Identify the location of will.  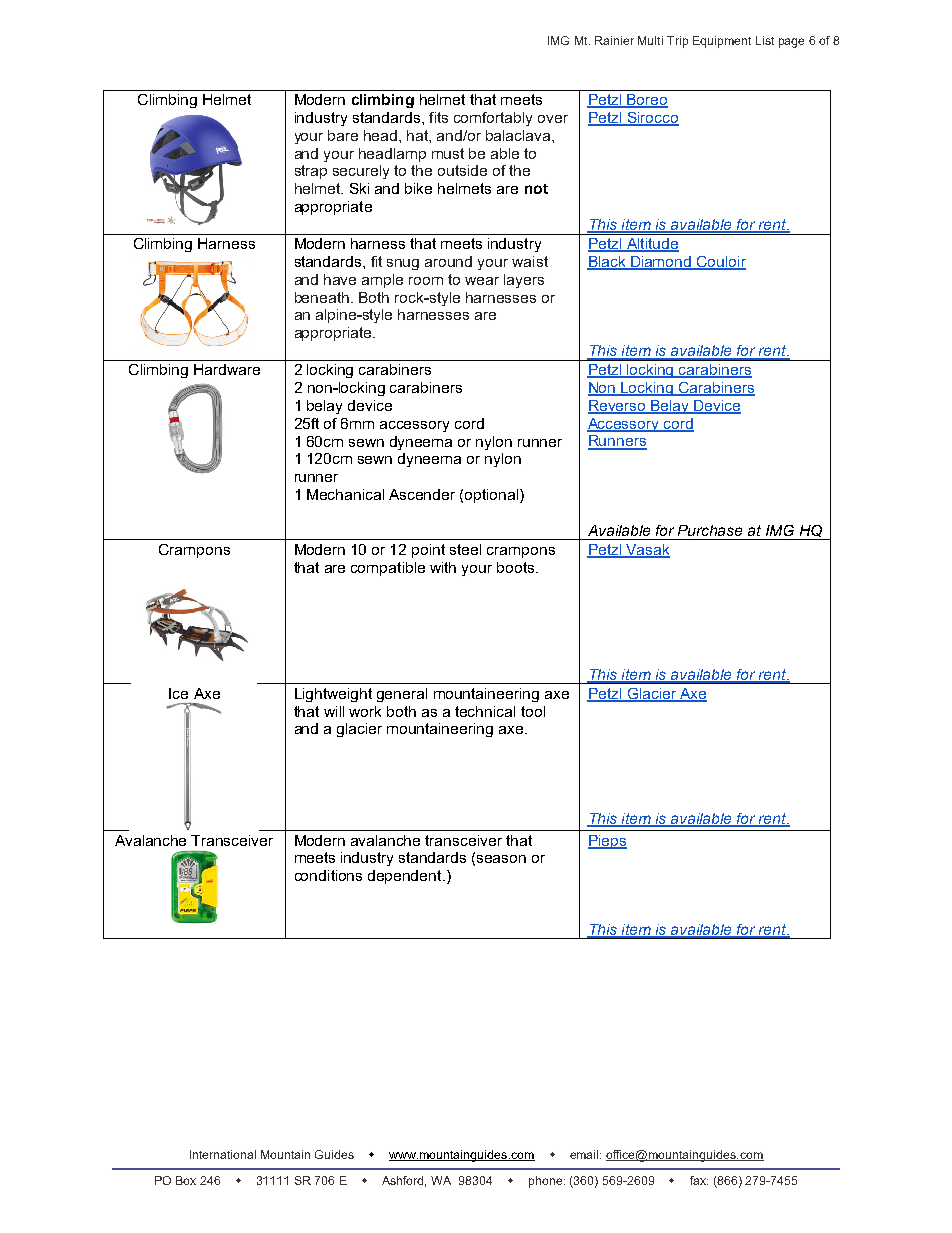
(334, 711).
